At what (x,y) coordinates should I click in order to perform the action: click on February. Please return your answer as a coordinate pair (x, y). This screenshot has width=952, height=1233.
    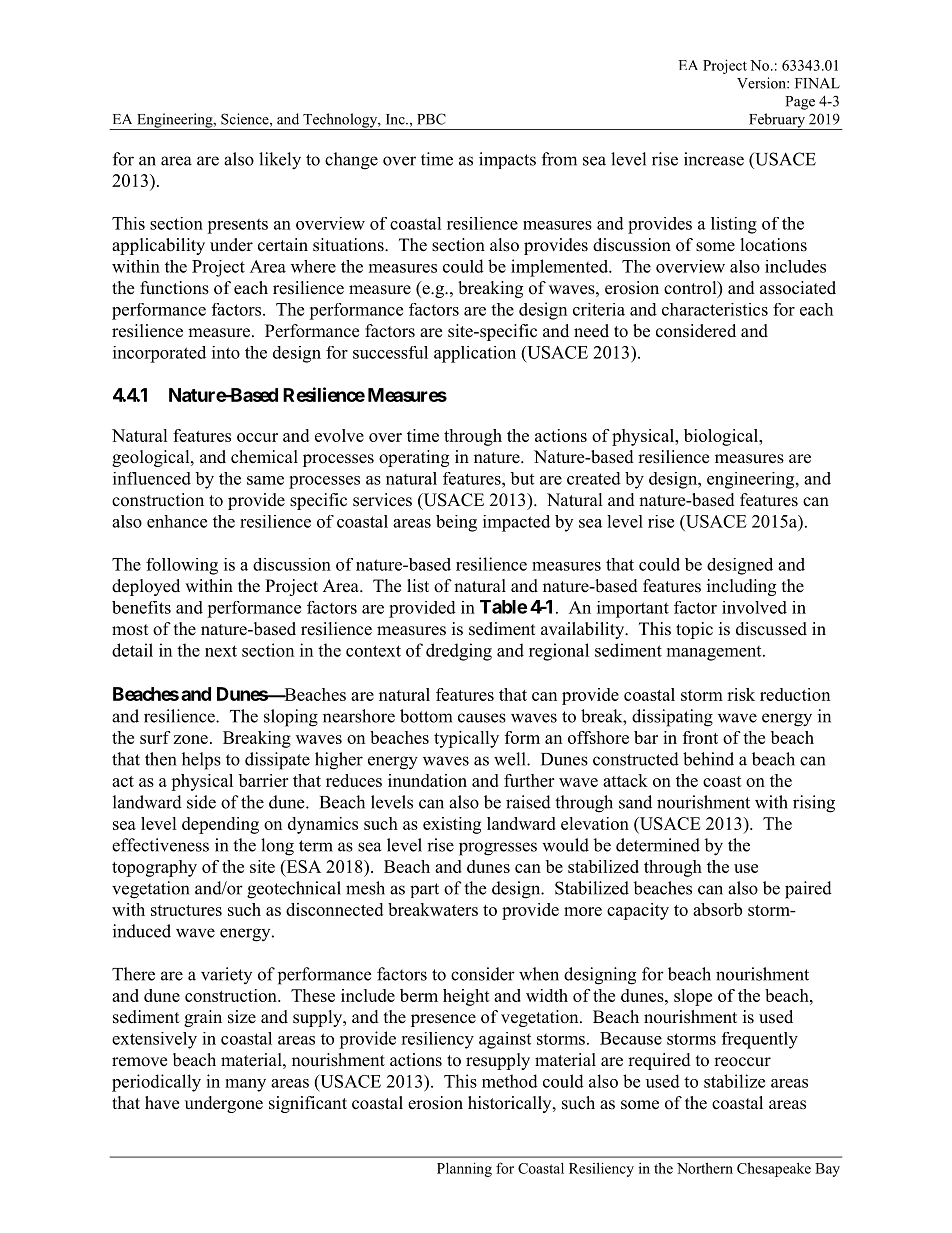
    Looking at the image, I should click on (777, 121).
